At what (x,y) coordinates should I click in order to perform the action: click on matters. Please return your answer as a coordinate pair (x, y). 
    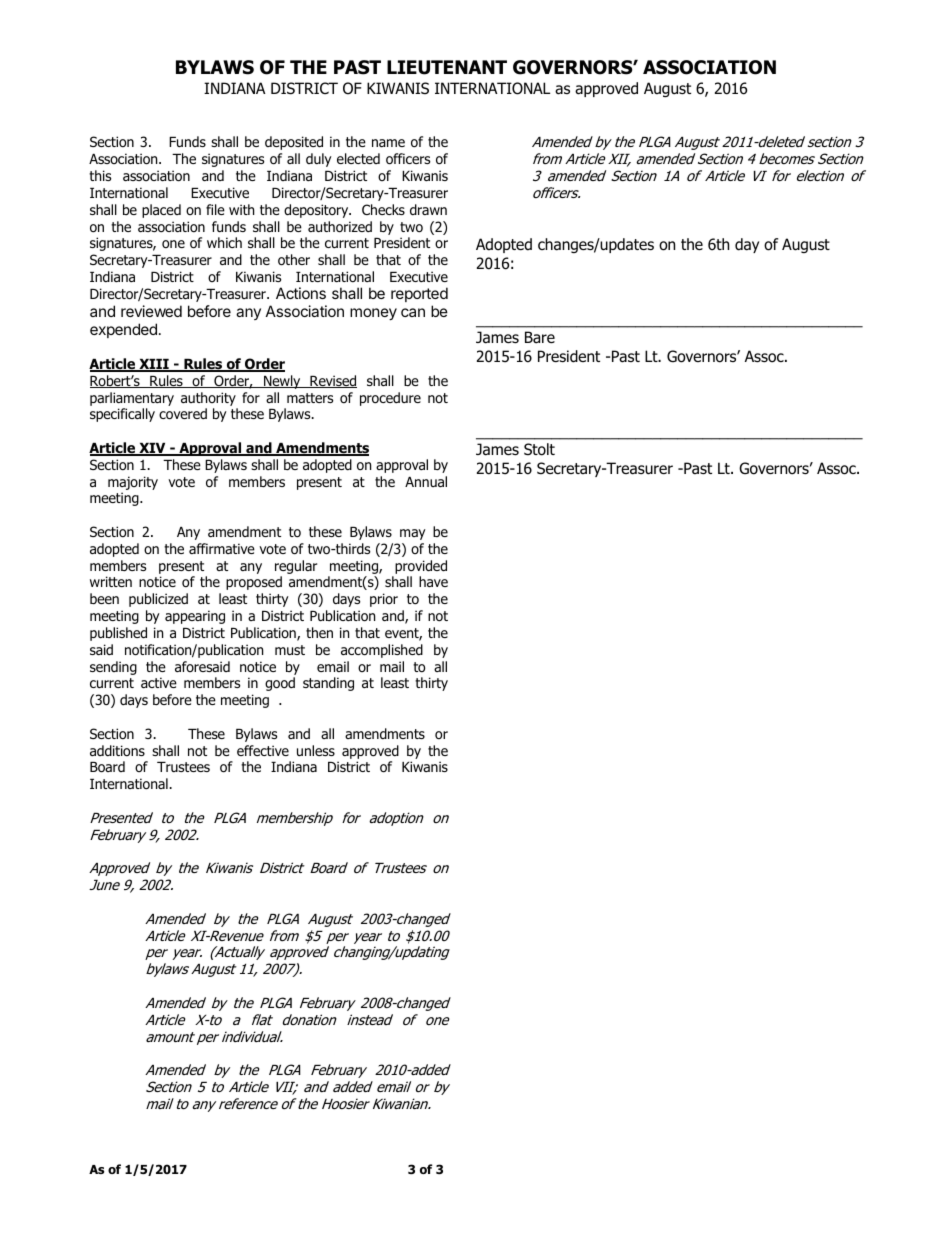
    Looking at the image, I should click on (310, 398).
